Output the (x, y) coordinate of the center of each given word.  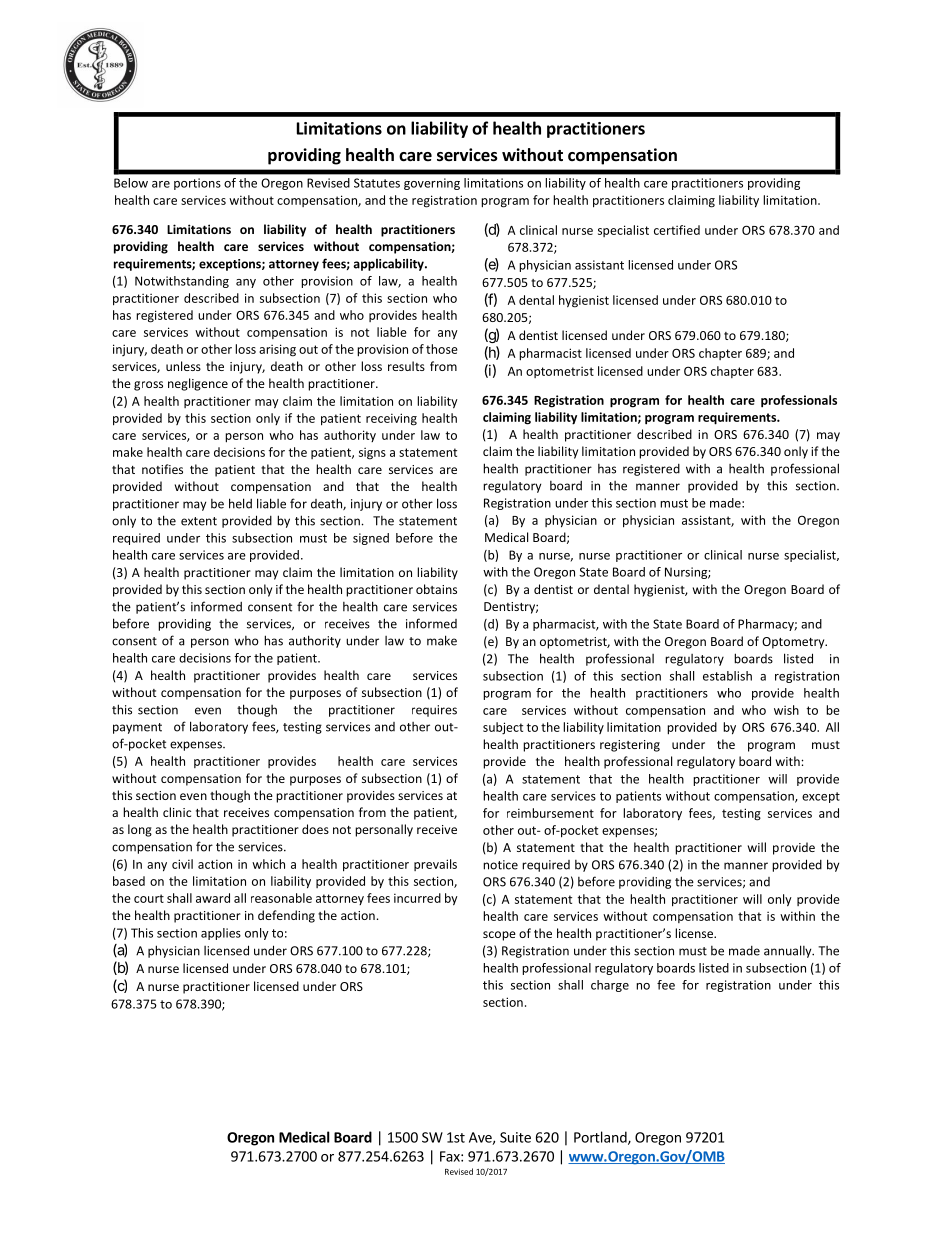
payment (137, 728)
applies (221, 934)
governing (432, 184)
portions (197, 184)
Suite (515, 1137)
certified (677, 230)
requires (434, 711)
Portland (601, 1138)
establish (727, 676)
